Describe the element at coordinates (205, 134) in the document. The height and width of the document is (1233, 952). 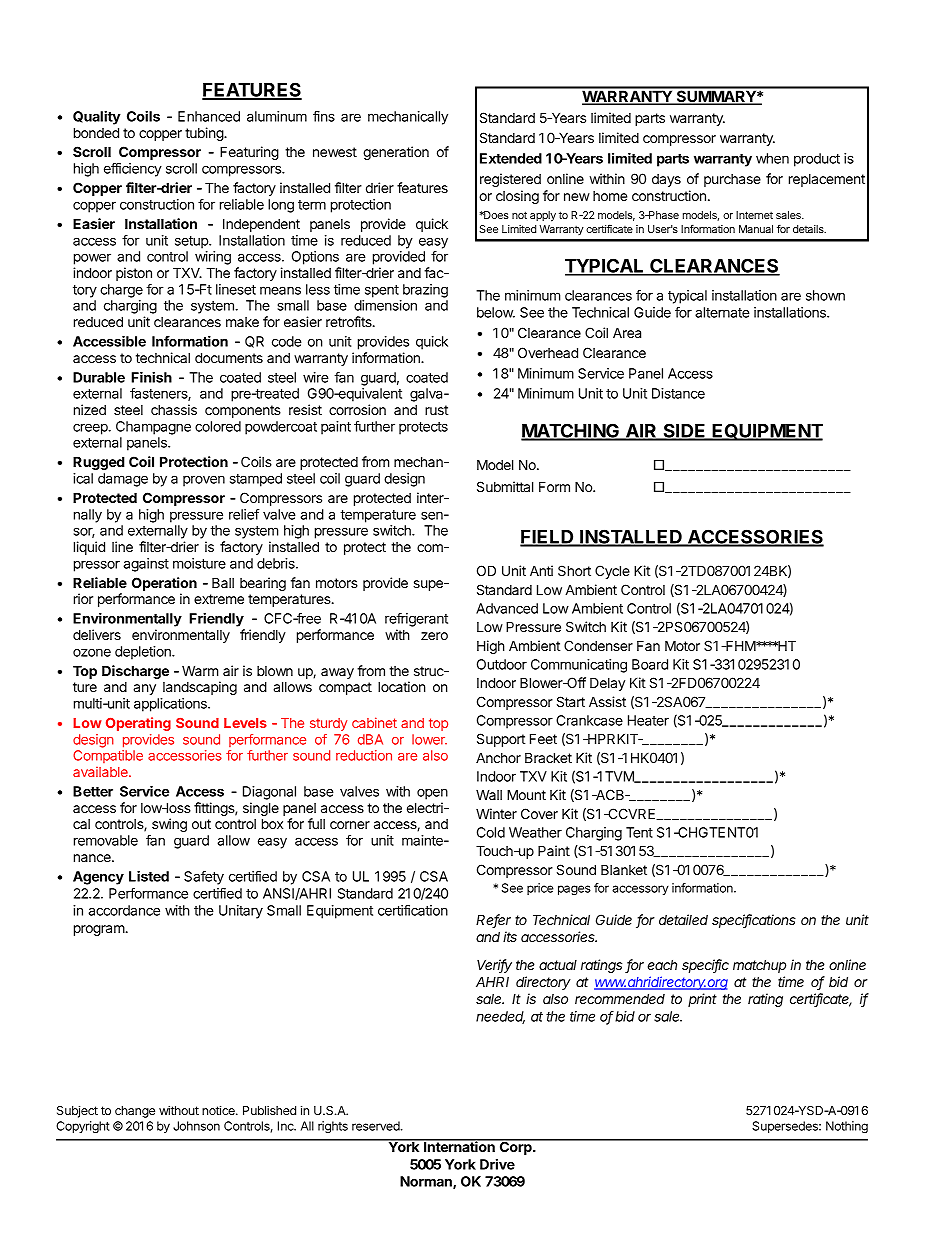
I see `tubing` at that location.
